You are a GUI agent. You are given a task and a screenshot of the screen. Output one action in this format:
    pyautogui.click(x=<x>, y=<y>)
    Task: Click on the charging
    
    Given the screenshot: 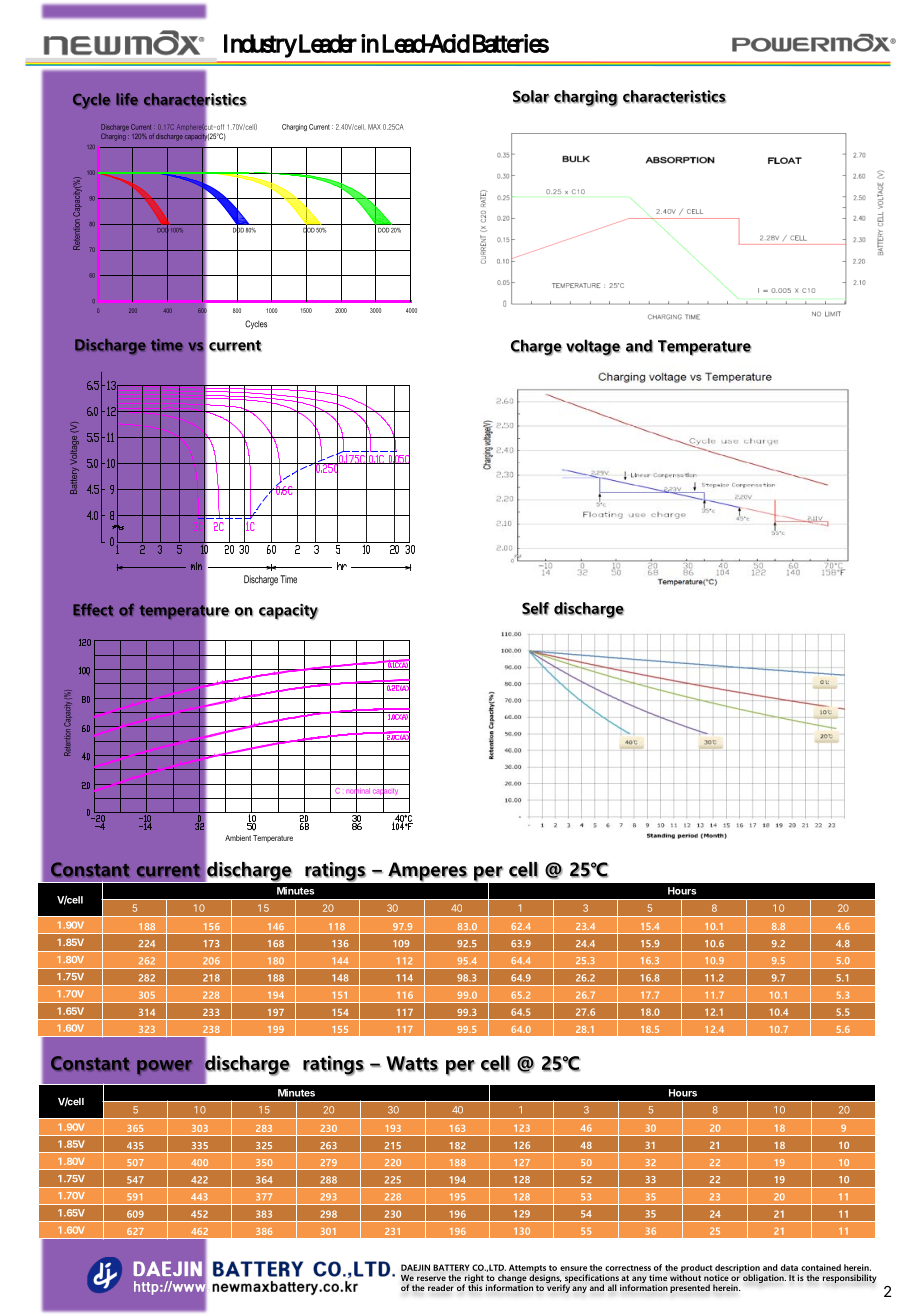 What is the action you would take?
    pyautogui.click(x=586, y=98)
